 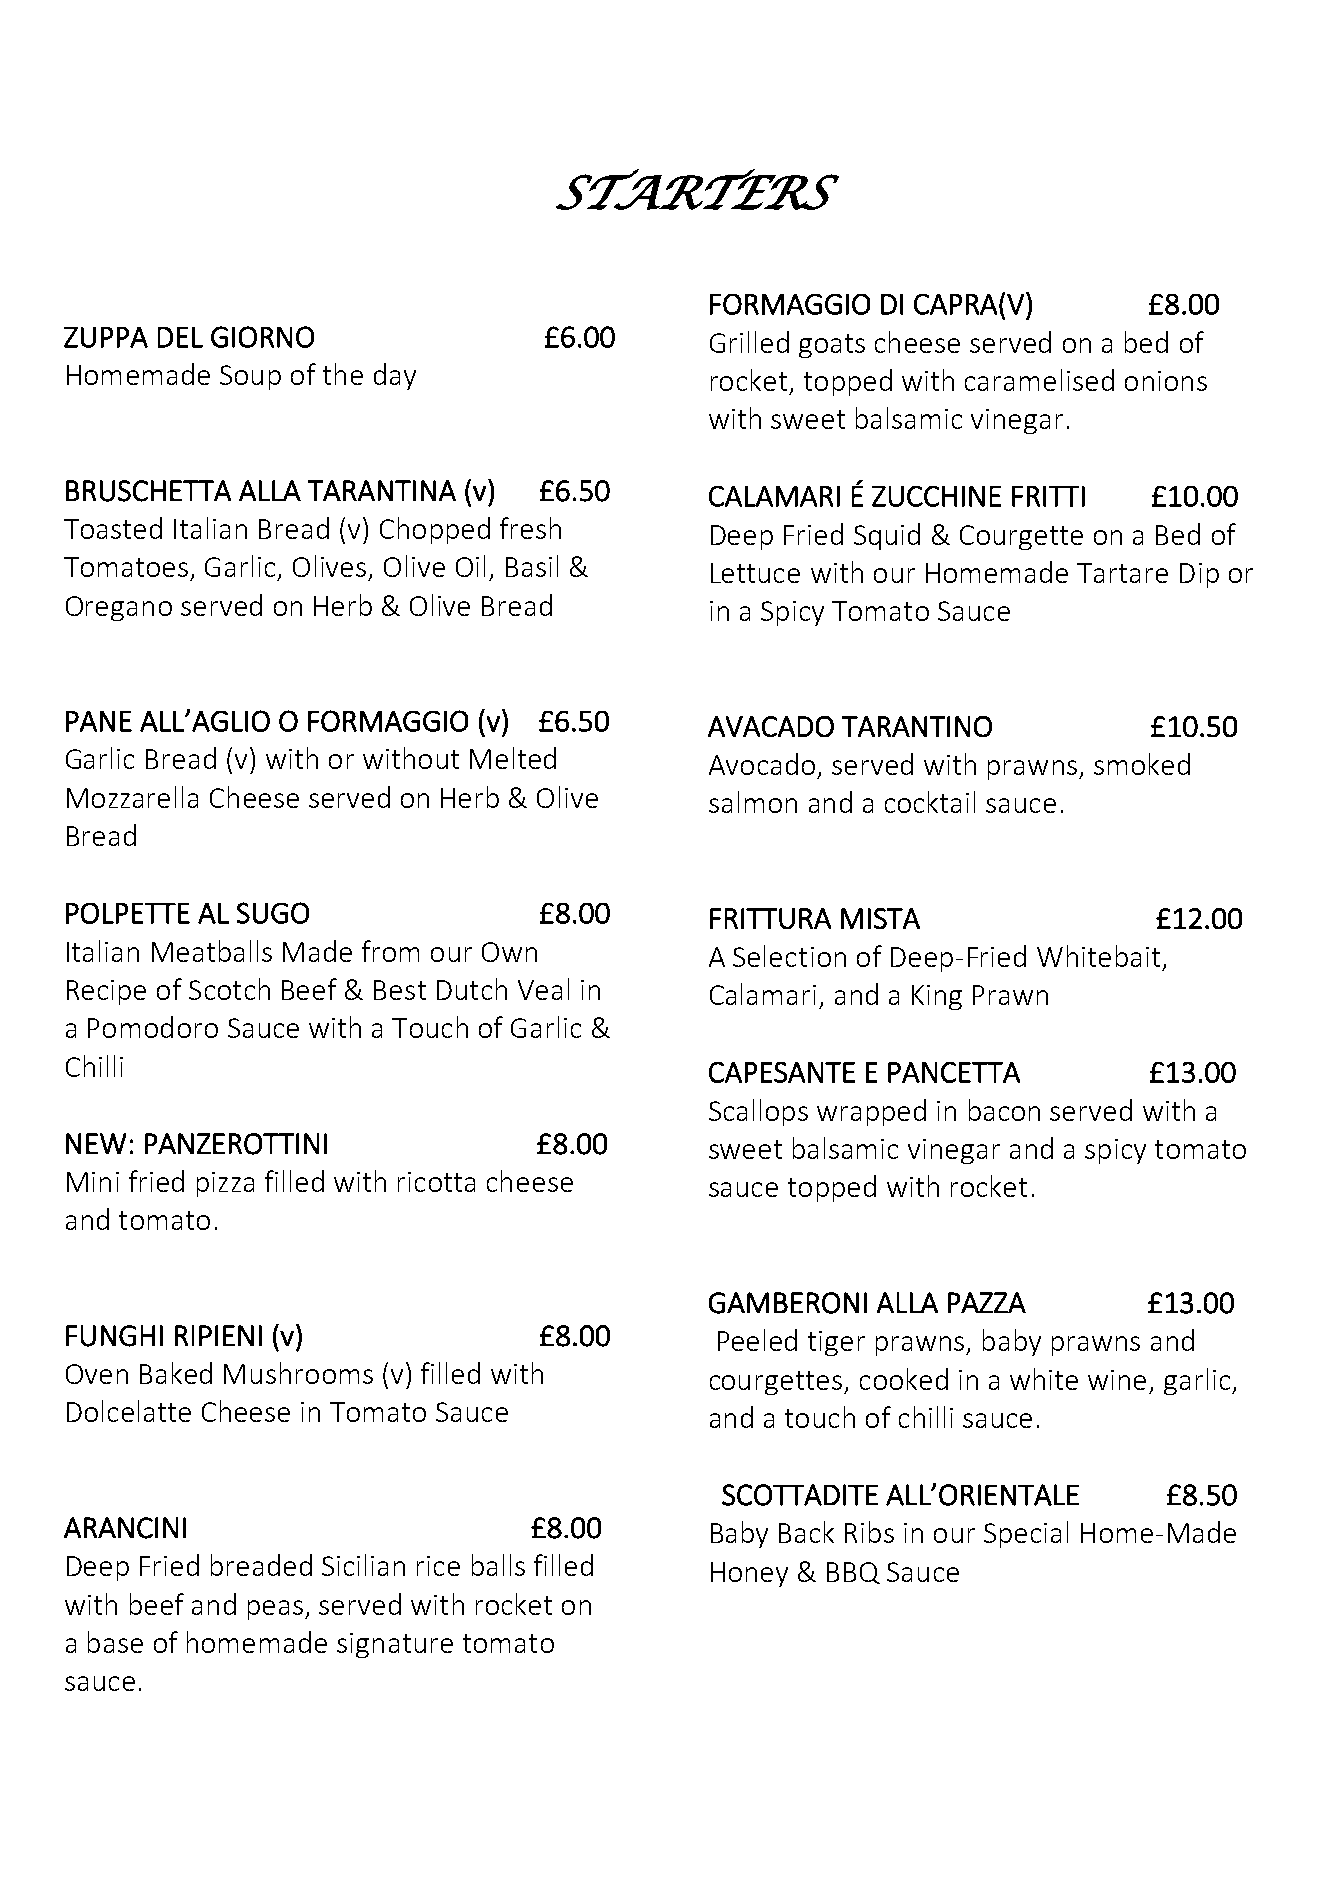 I want to click on caramelised, so click(x=1039, y=380).
